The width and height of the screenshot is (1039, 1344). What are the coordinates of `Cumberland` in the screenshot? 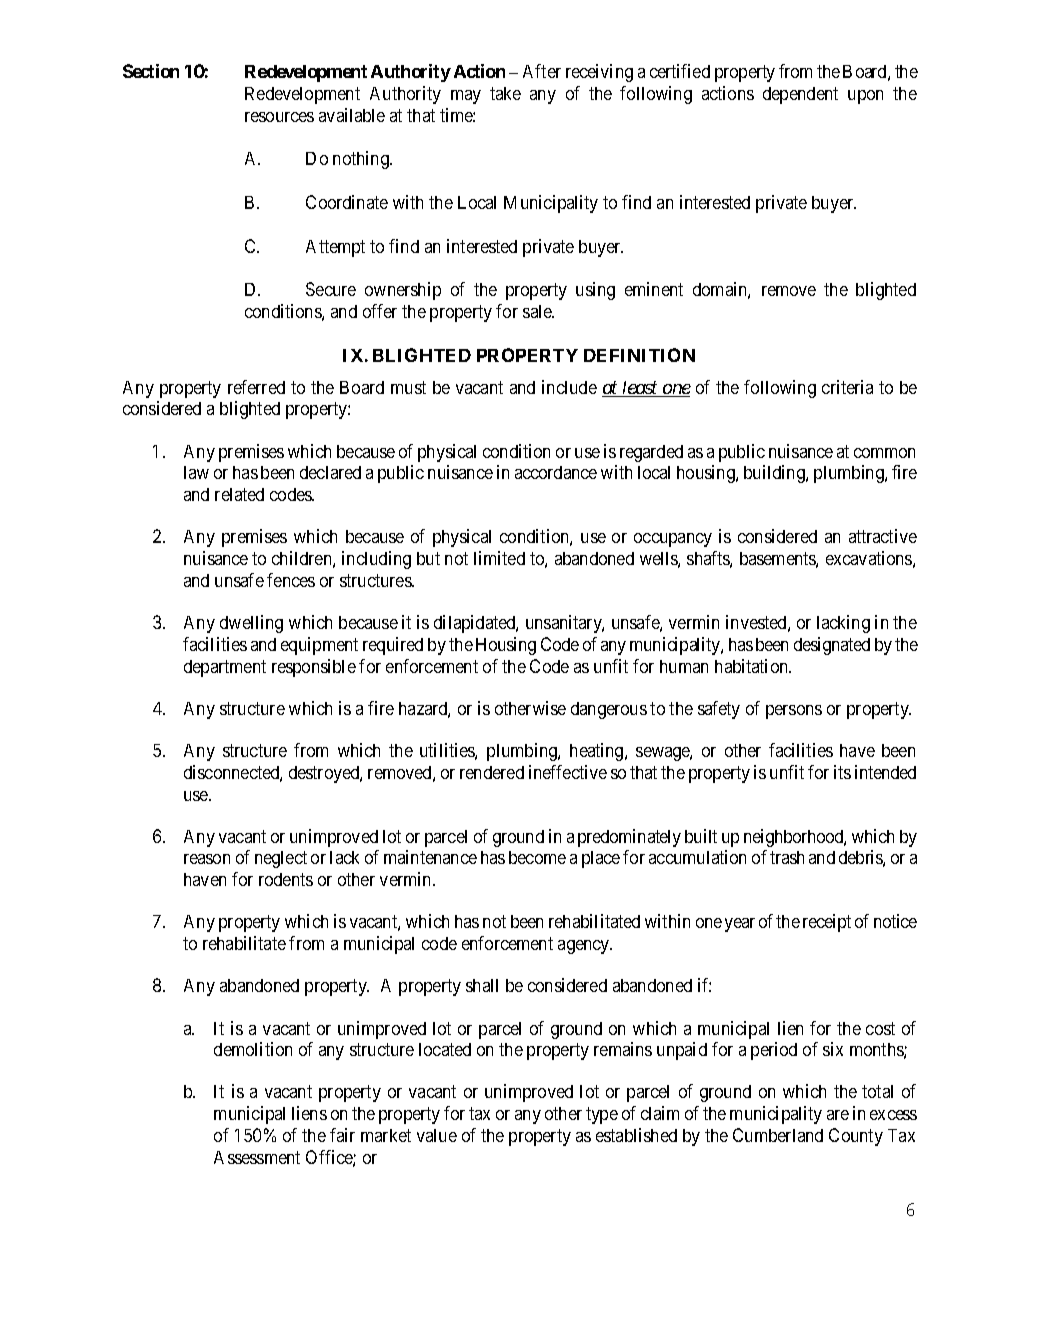 It's located at (778, 1135).
